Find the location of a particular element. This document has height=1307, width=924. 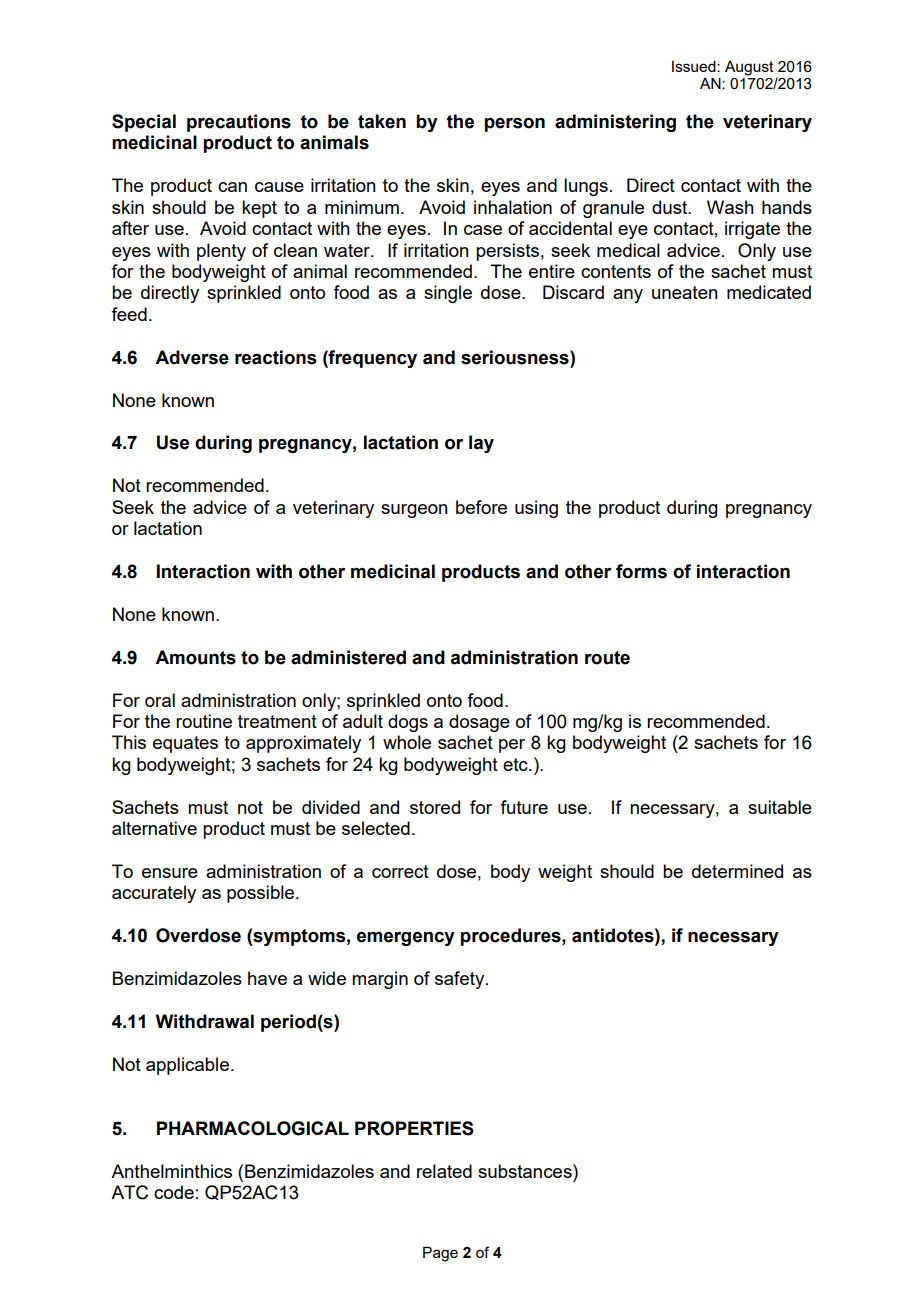

code is located at coordinates (174, 1192).
